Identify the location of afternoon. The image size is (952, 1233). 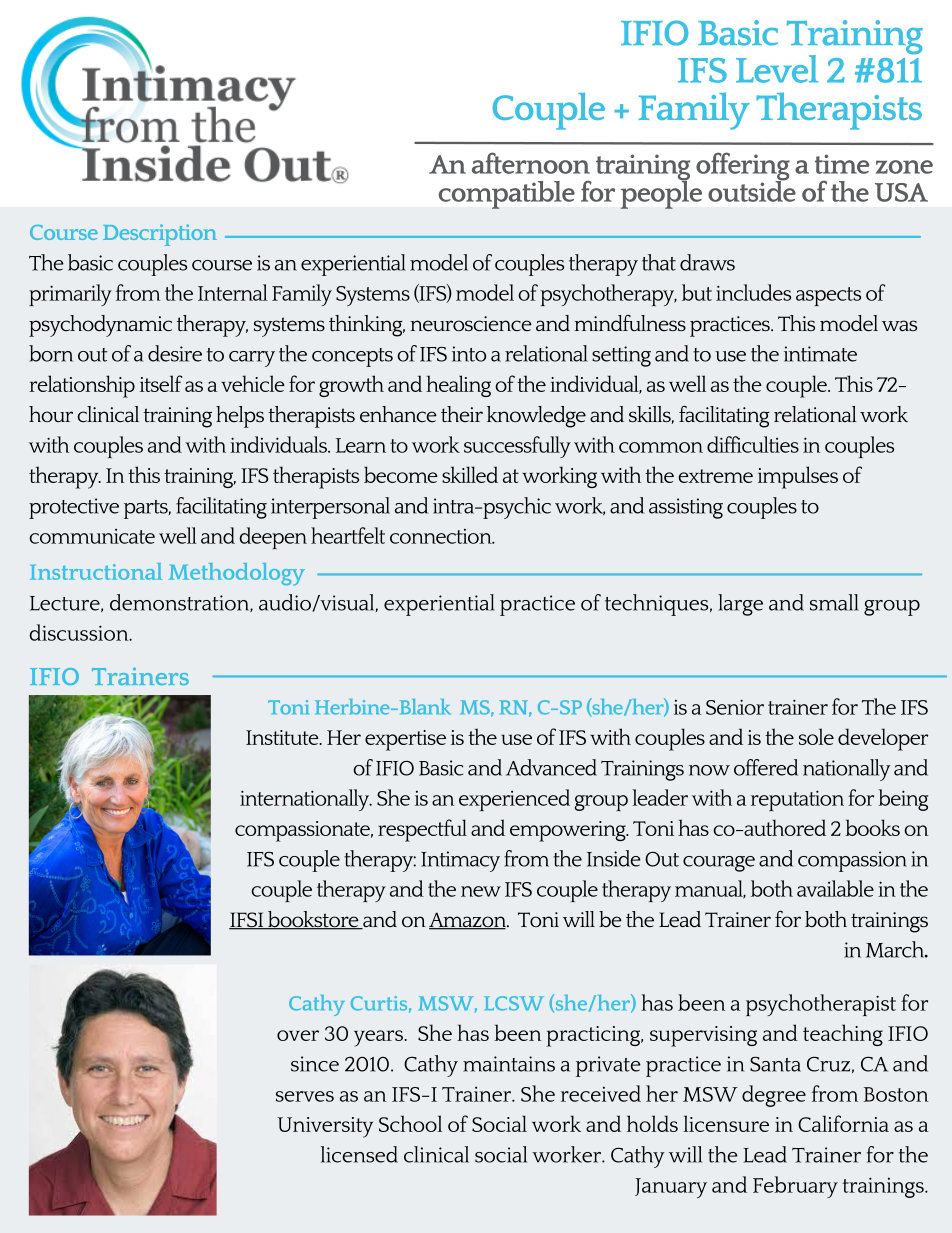
(531, 163).
